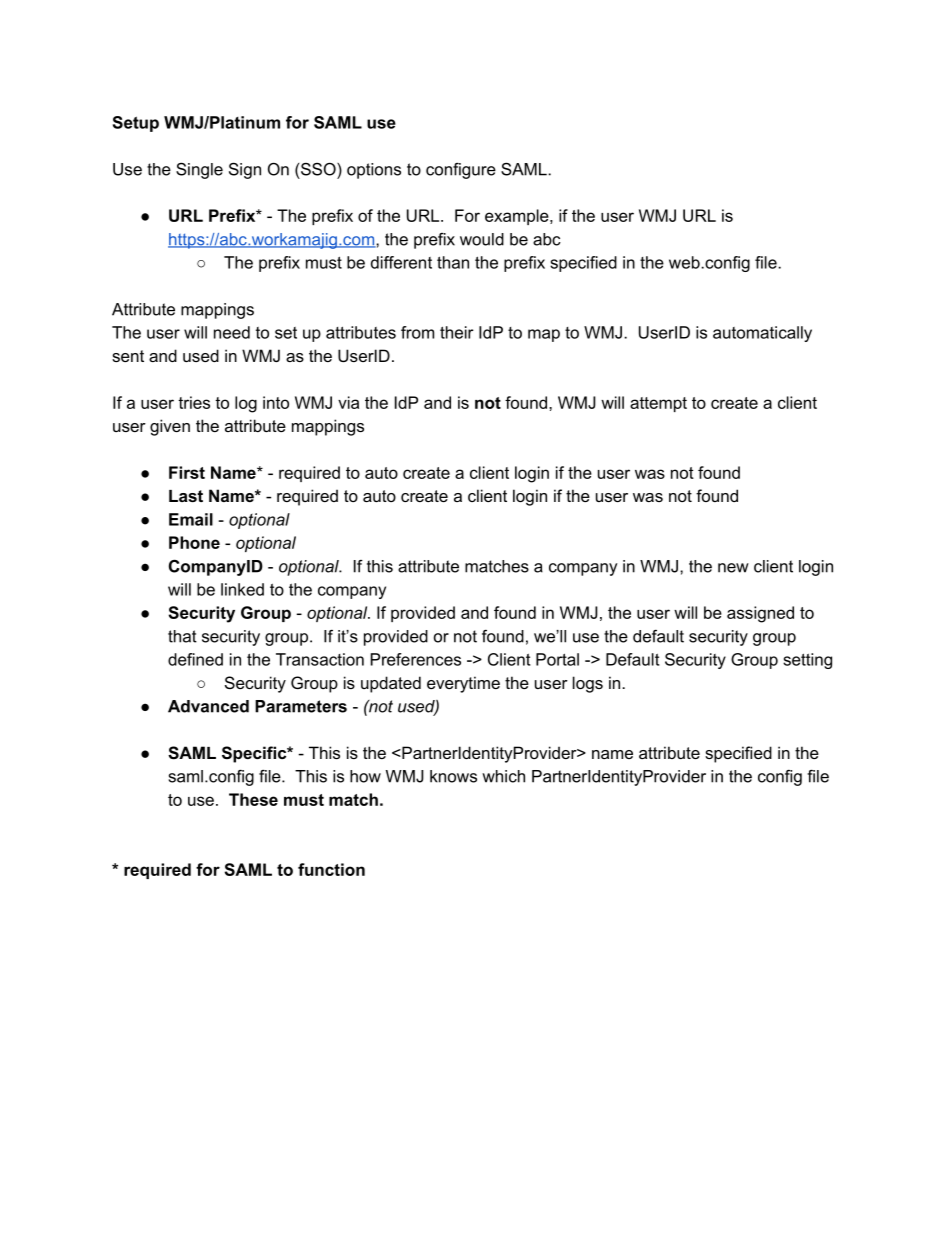  What do you see at coordinates (658, 404) in the page?
I see `attempt` at bounding box center [658, 404].
